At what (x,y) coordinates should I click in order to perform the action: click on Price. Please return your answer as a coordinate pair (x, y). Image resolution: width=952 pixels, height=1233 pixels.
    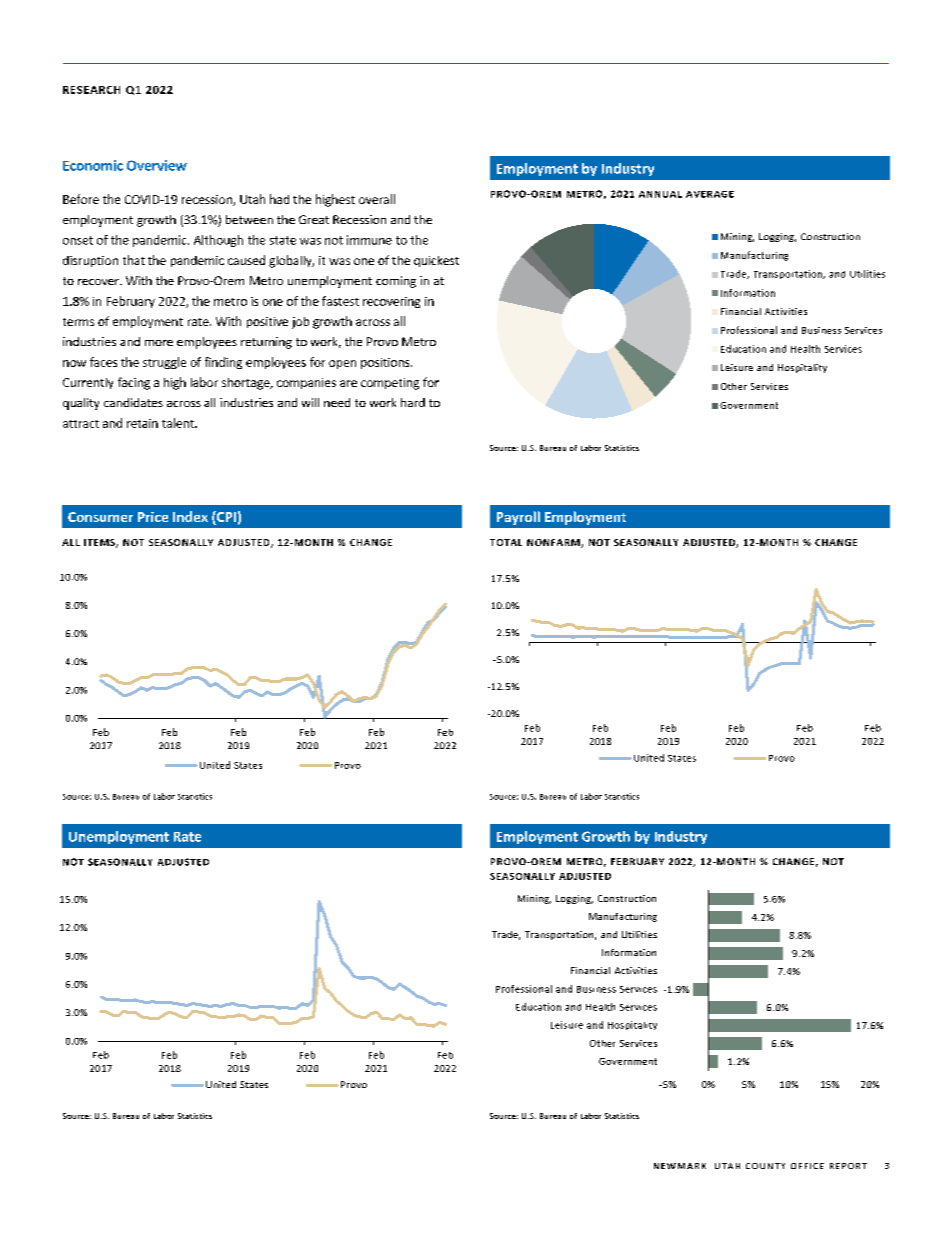
    Looking at the image, I should click on (153, 517).
